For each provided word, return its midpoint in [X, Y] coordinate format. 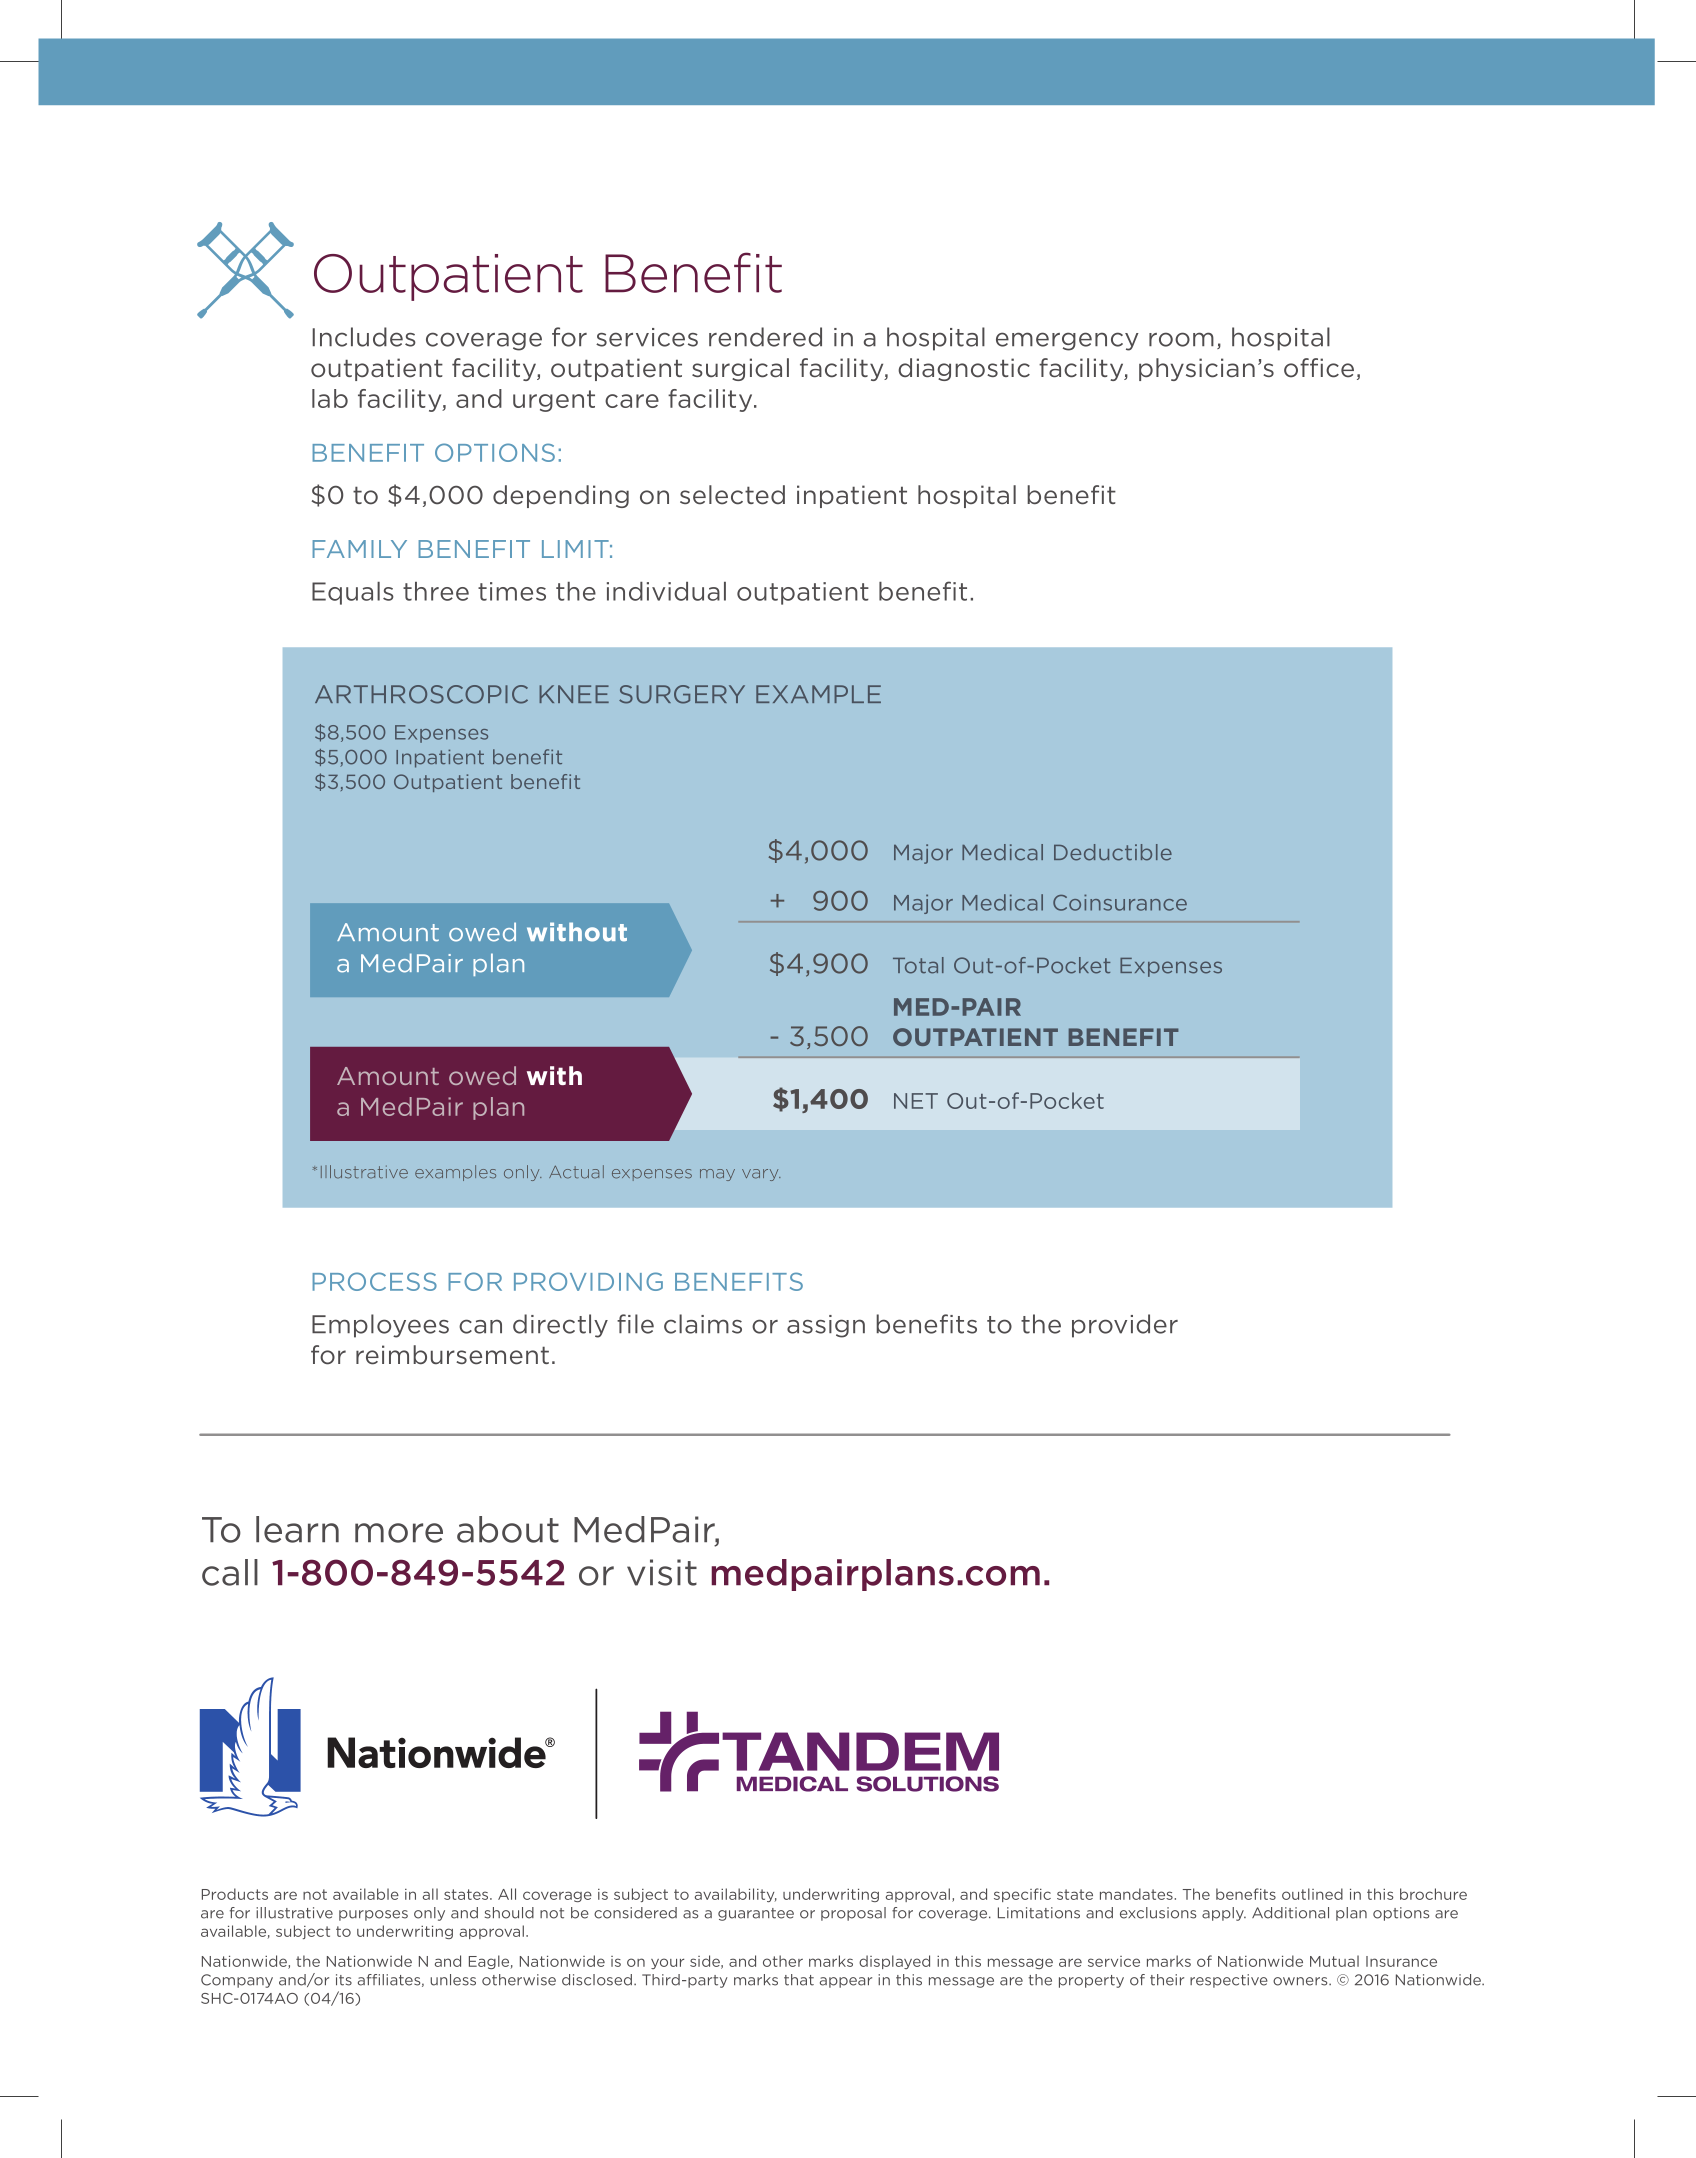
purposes [373, 1915]
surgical [740, 369]
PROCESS [374, 1281]
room [1181, 339]
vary [761, 1175]
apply [1224, 1914]
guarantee [756, 1914]
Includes [364, 337]
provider [1125, 1326]
